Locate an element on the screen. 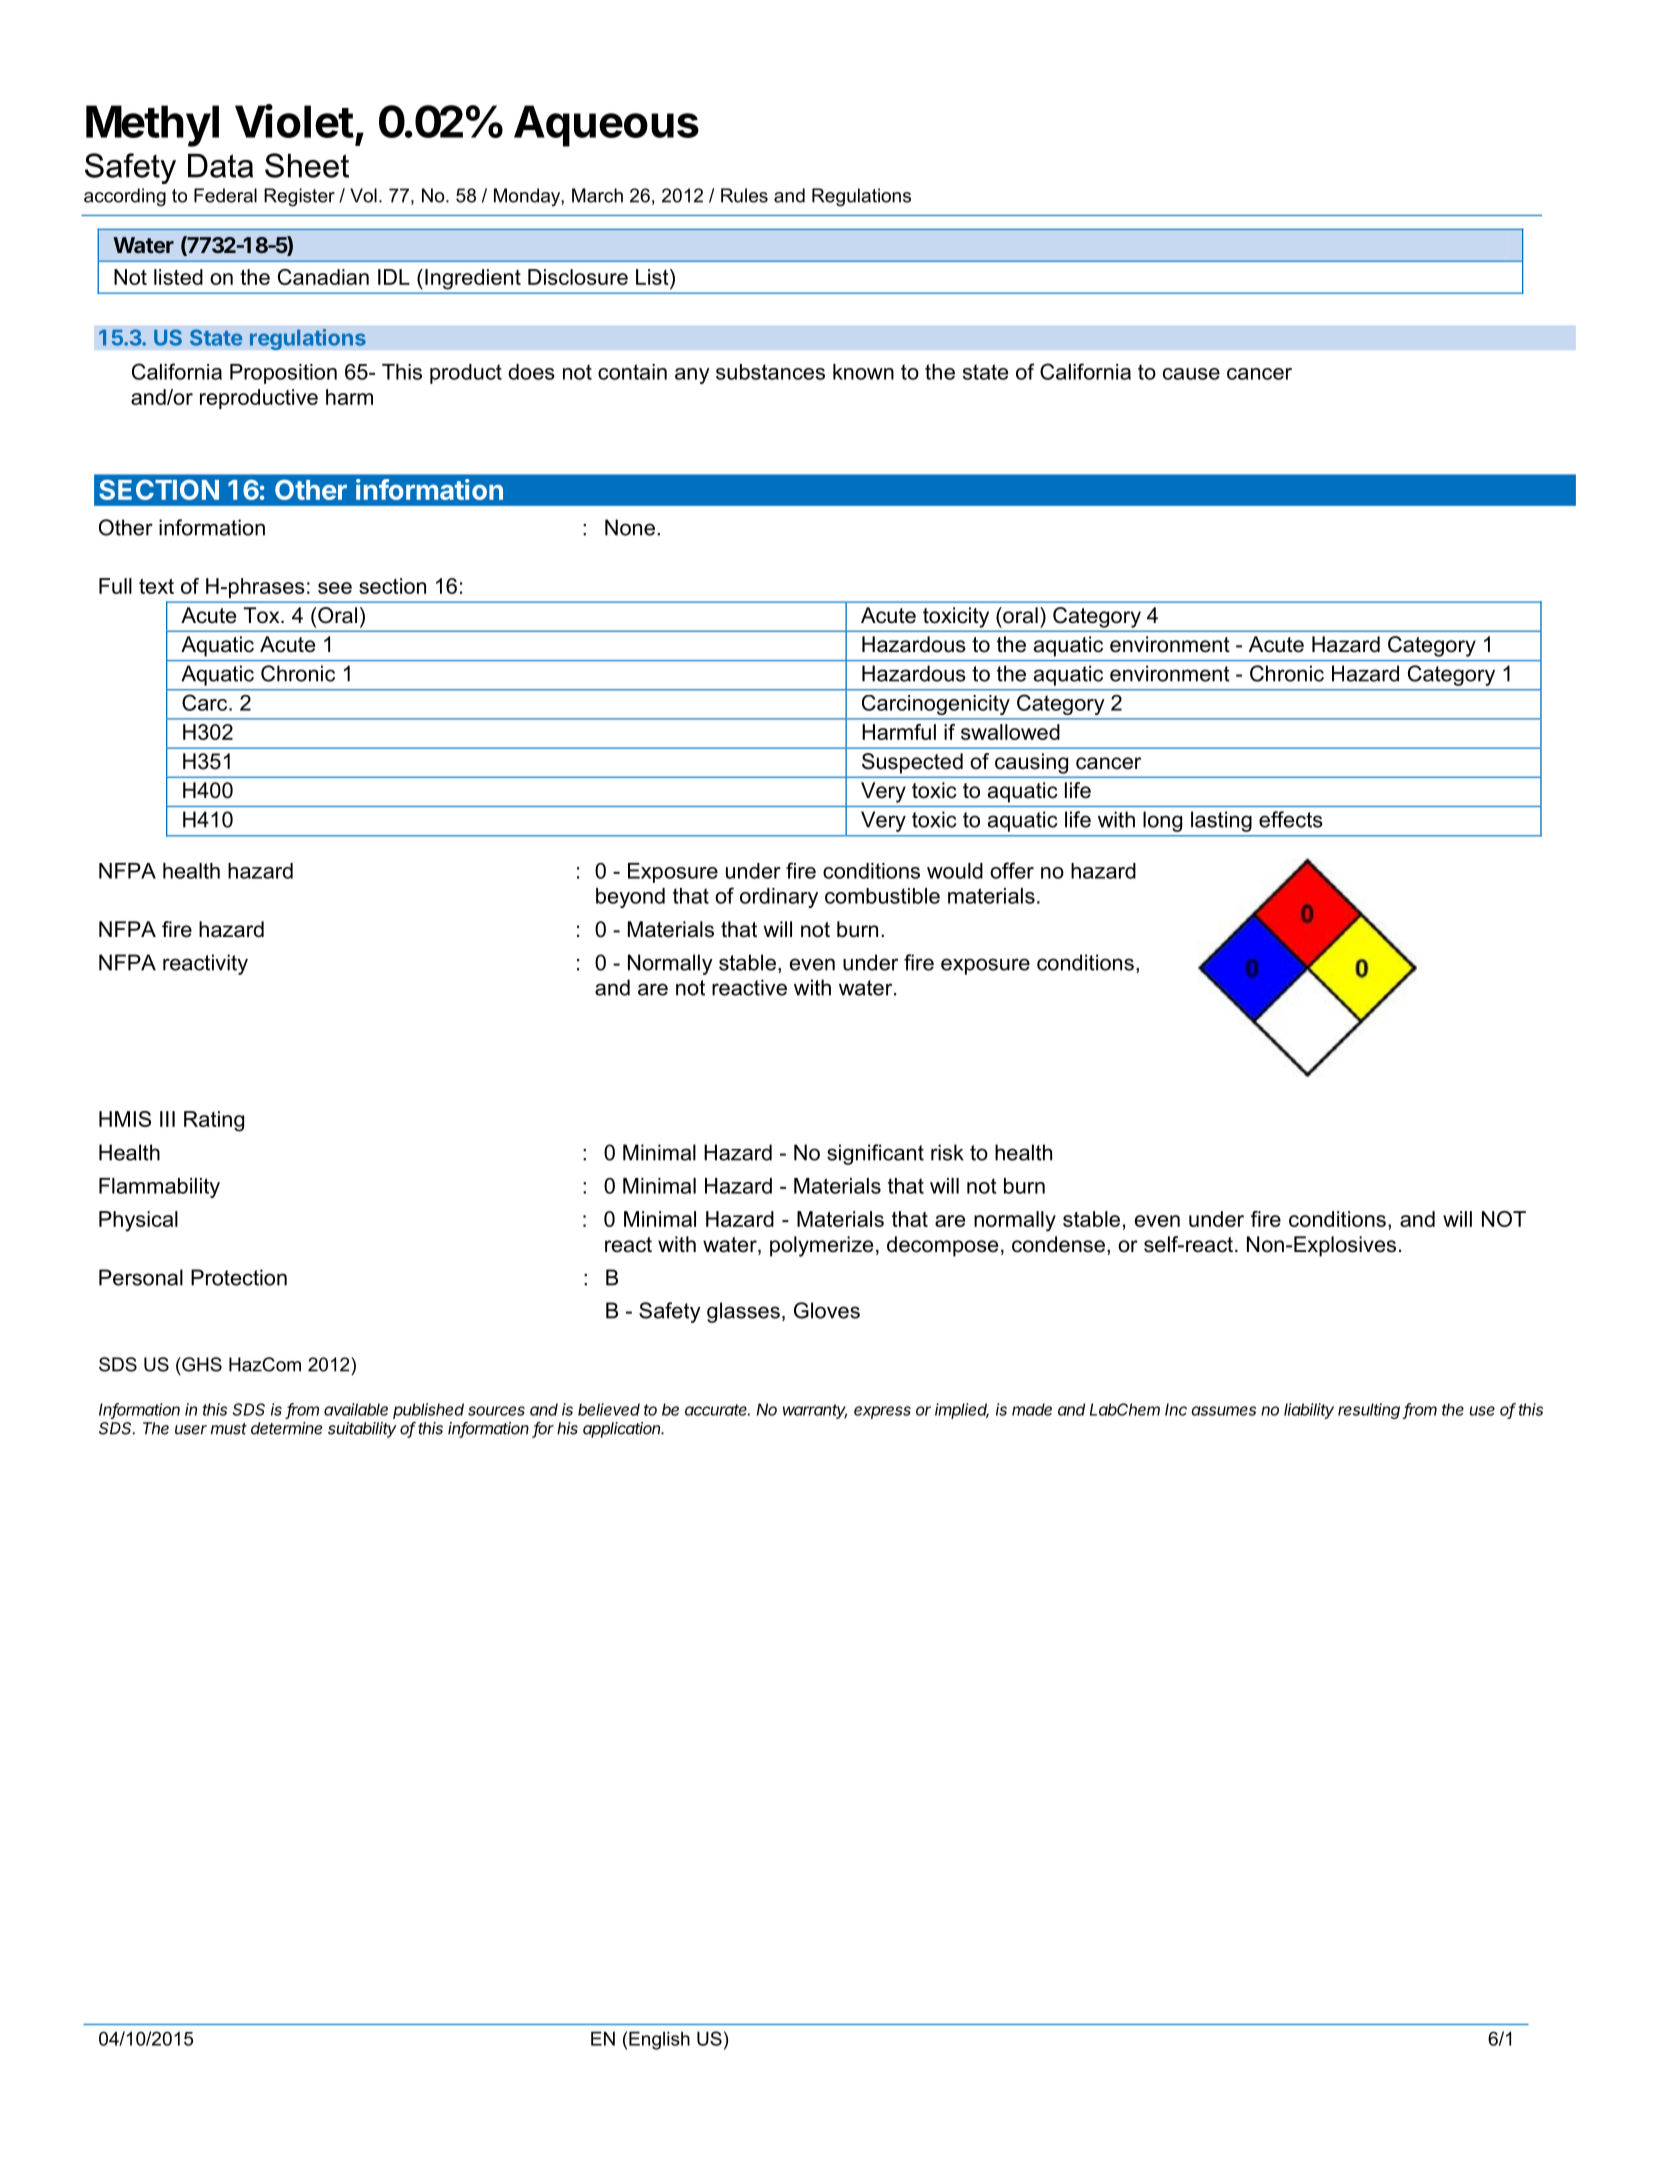 The height and width of the screenshot is (2161, 1670). Register is located at coordinates (299, 197).
